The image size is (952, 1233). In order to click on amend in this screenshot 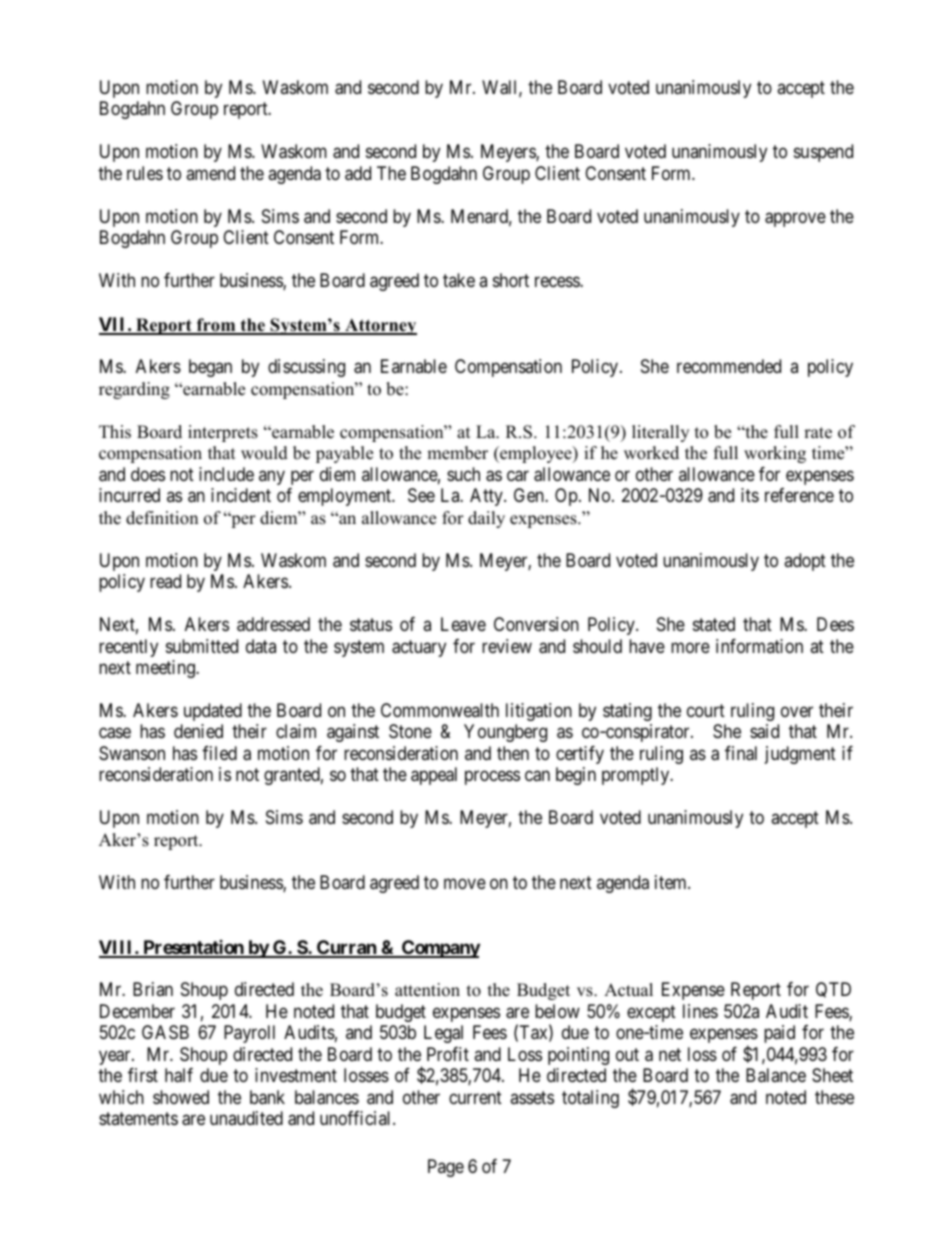, I will do `click(210, 173)`.
